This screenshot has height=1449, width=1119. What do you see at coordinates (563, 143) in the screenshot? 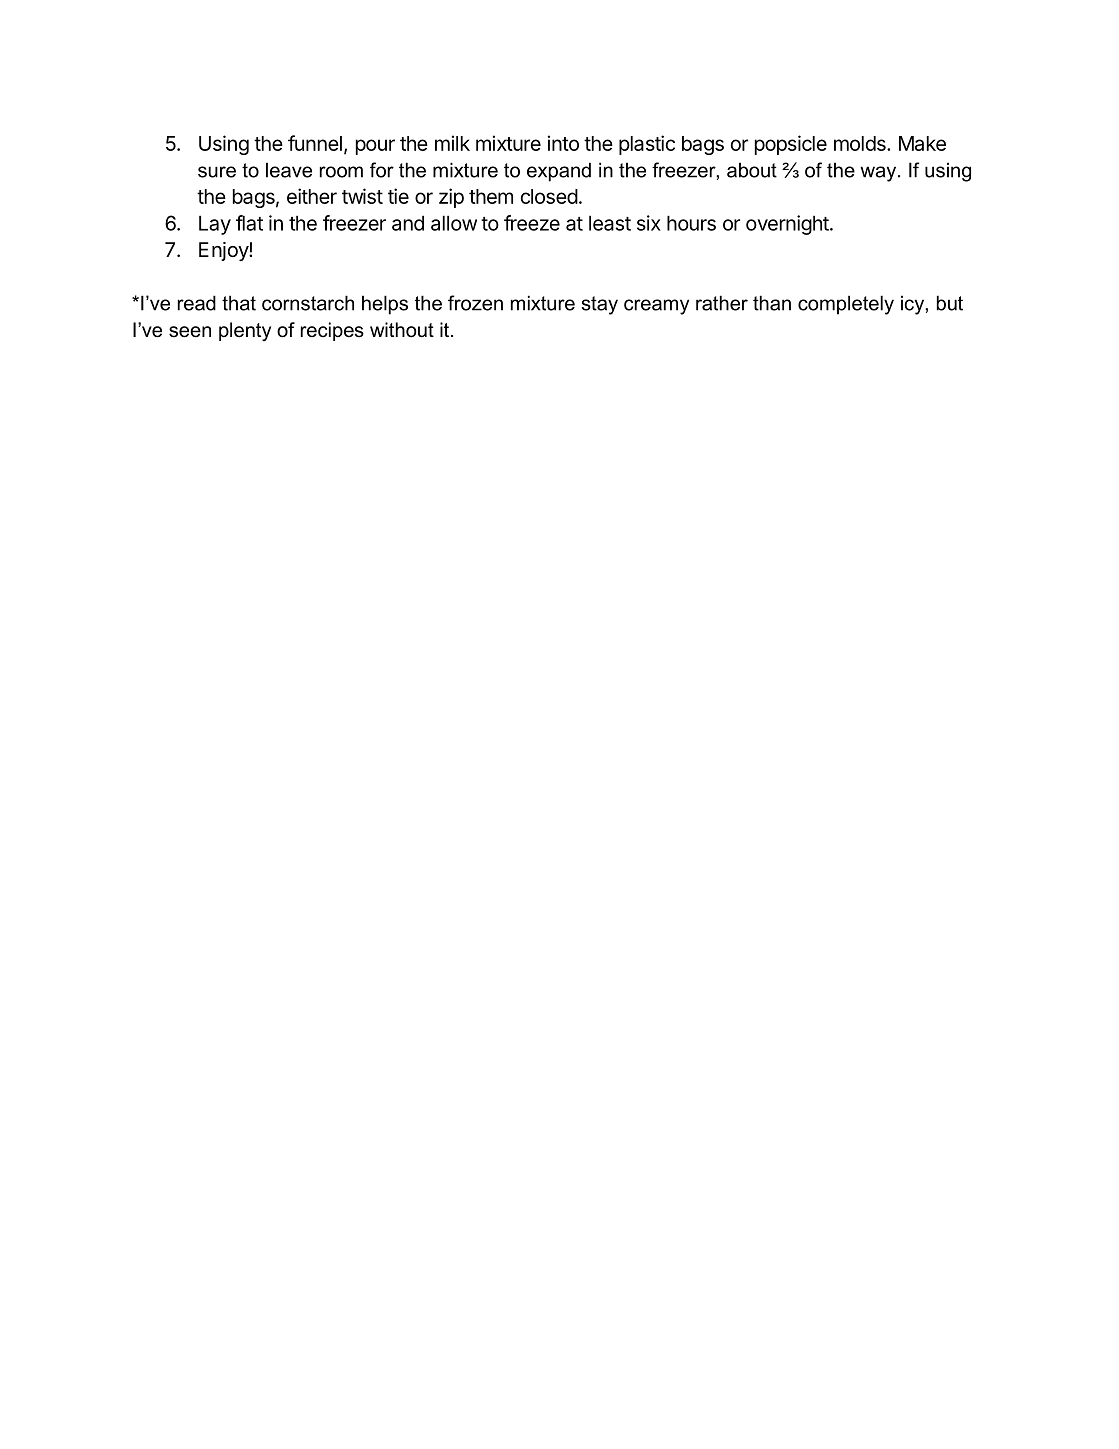
I see `into` at bounding box center [563, 143].
